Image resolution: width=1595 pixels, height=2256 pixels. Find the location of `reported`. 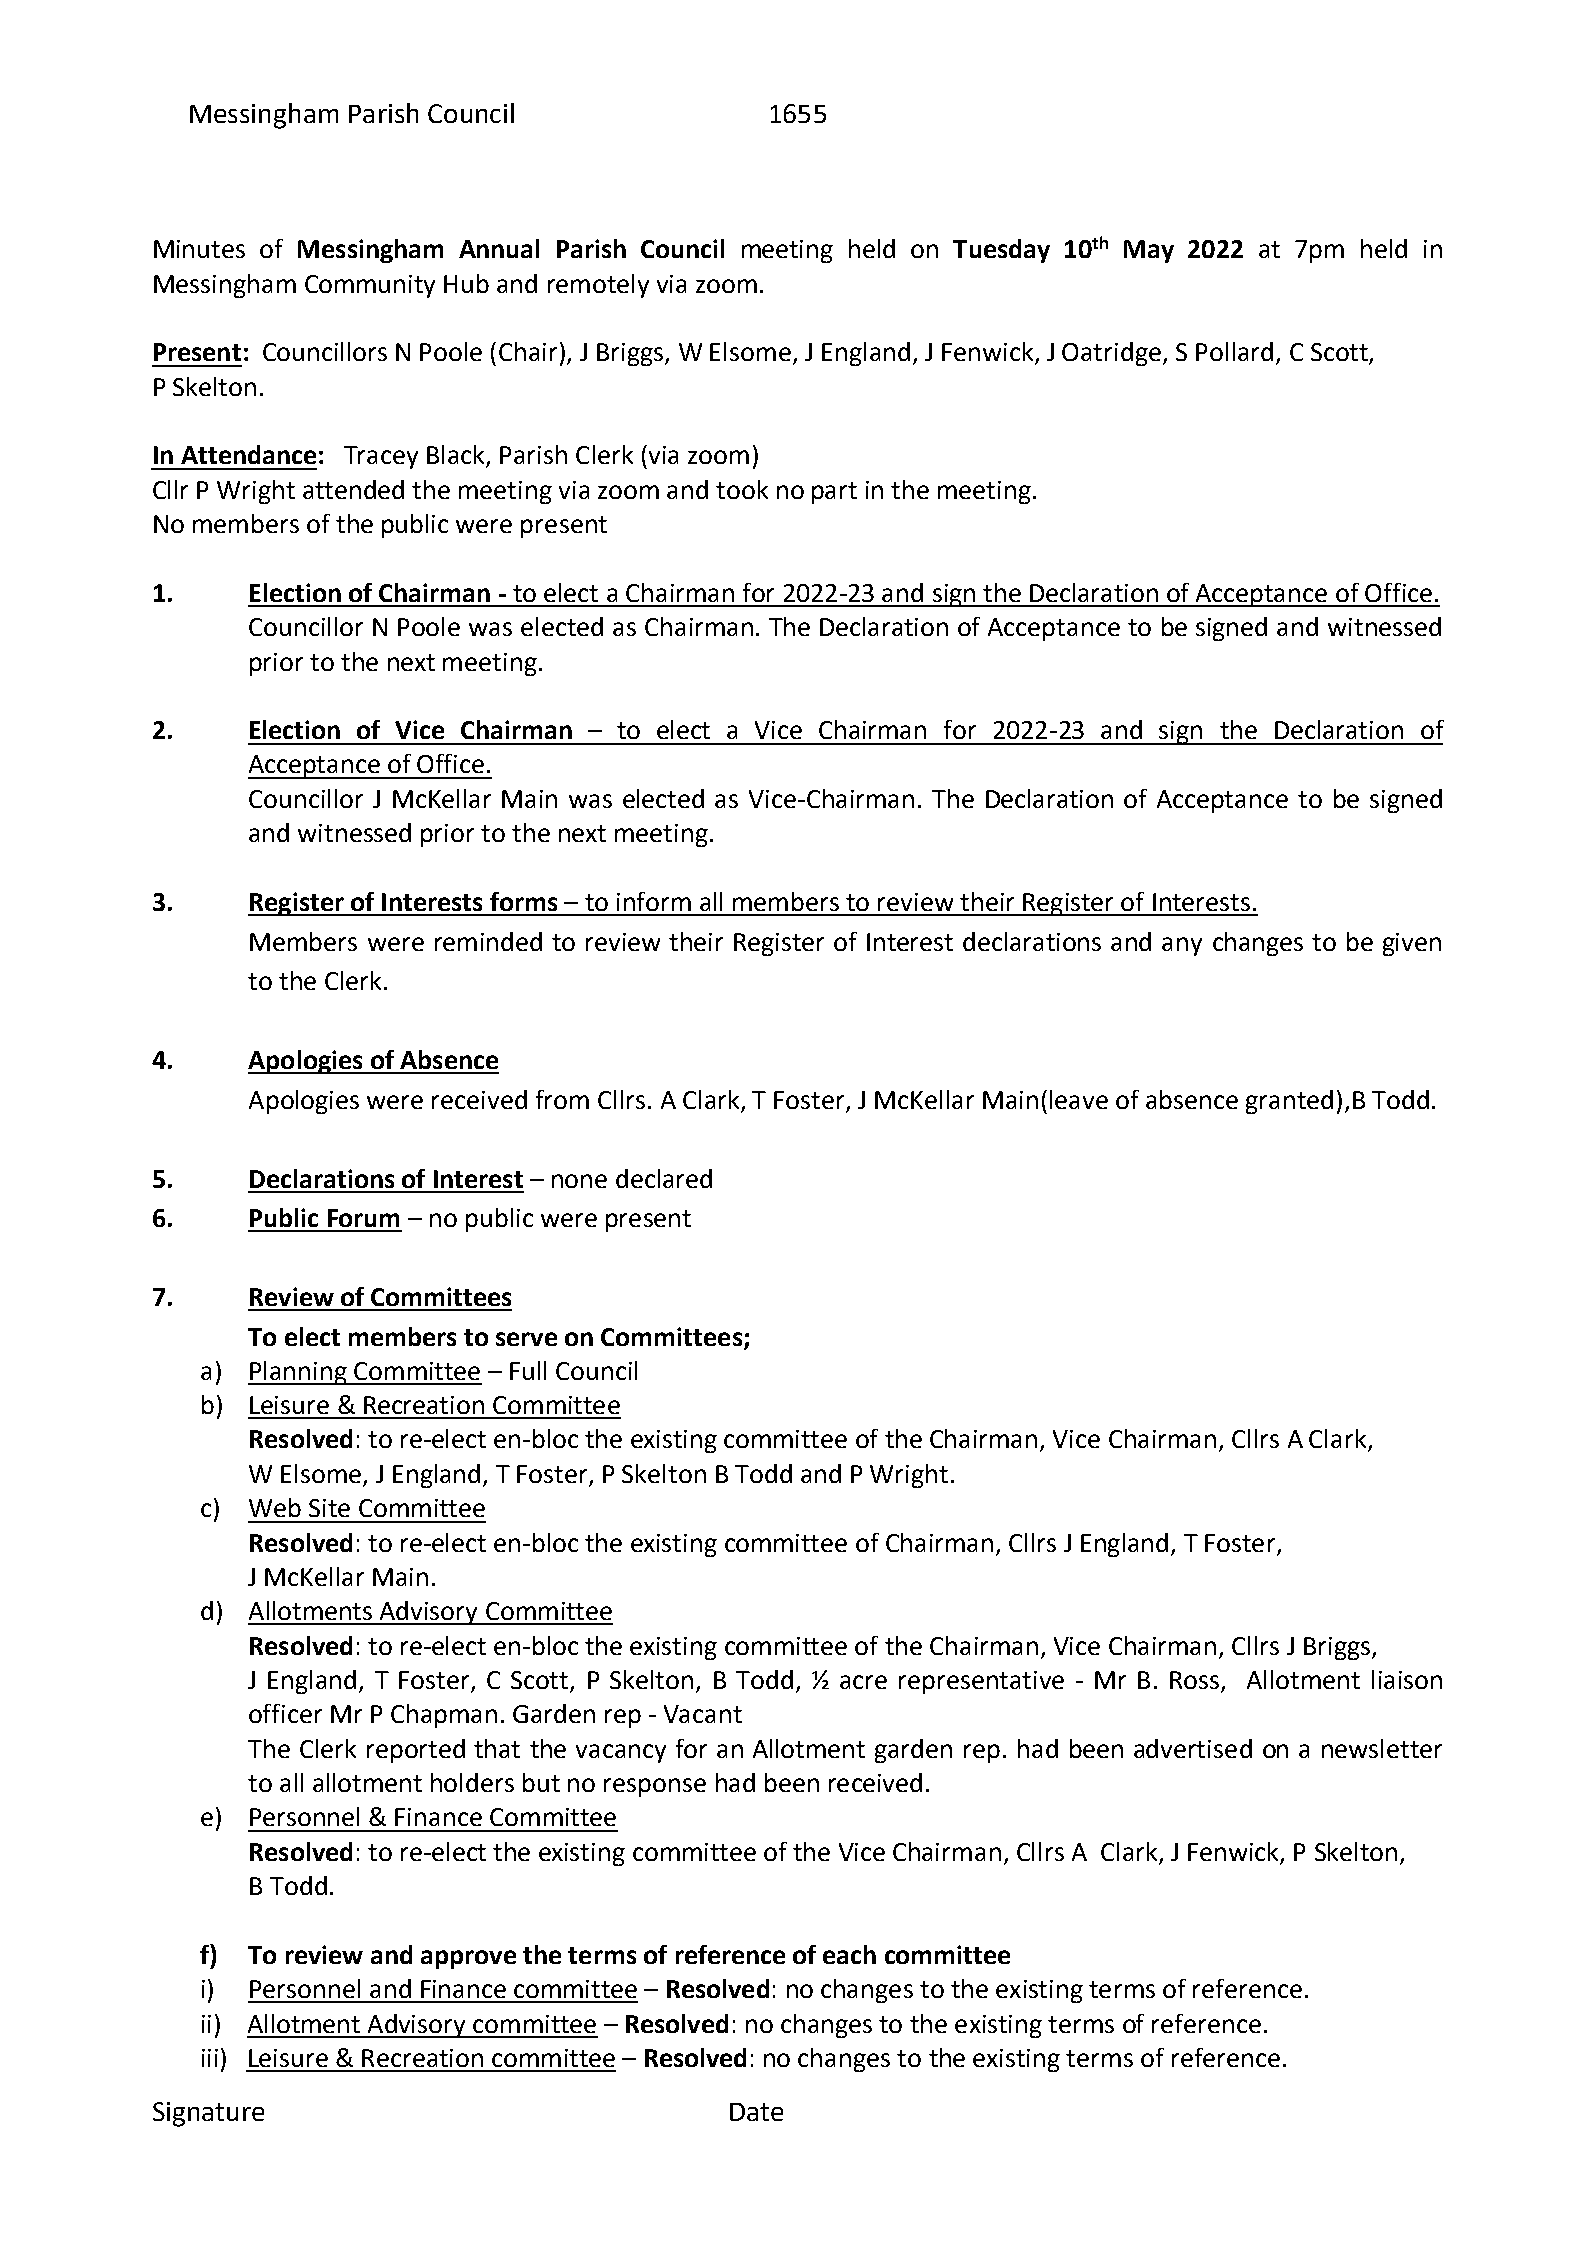

reported is located at coordinates (416, 1751).
